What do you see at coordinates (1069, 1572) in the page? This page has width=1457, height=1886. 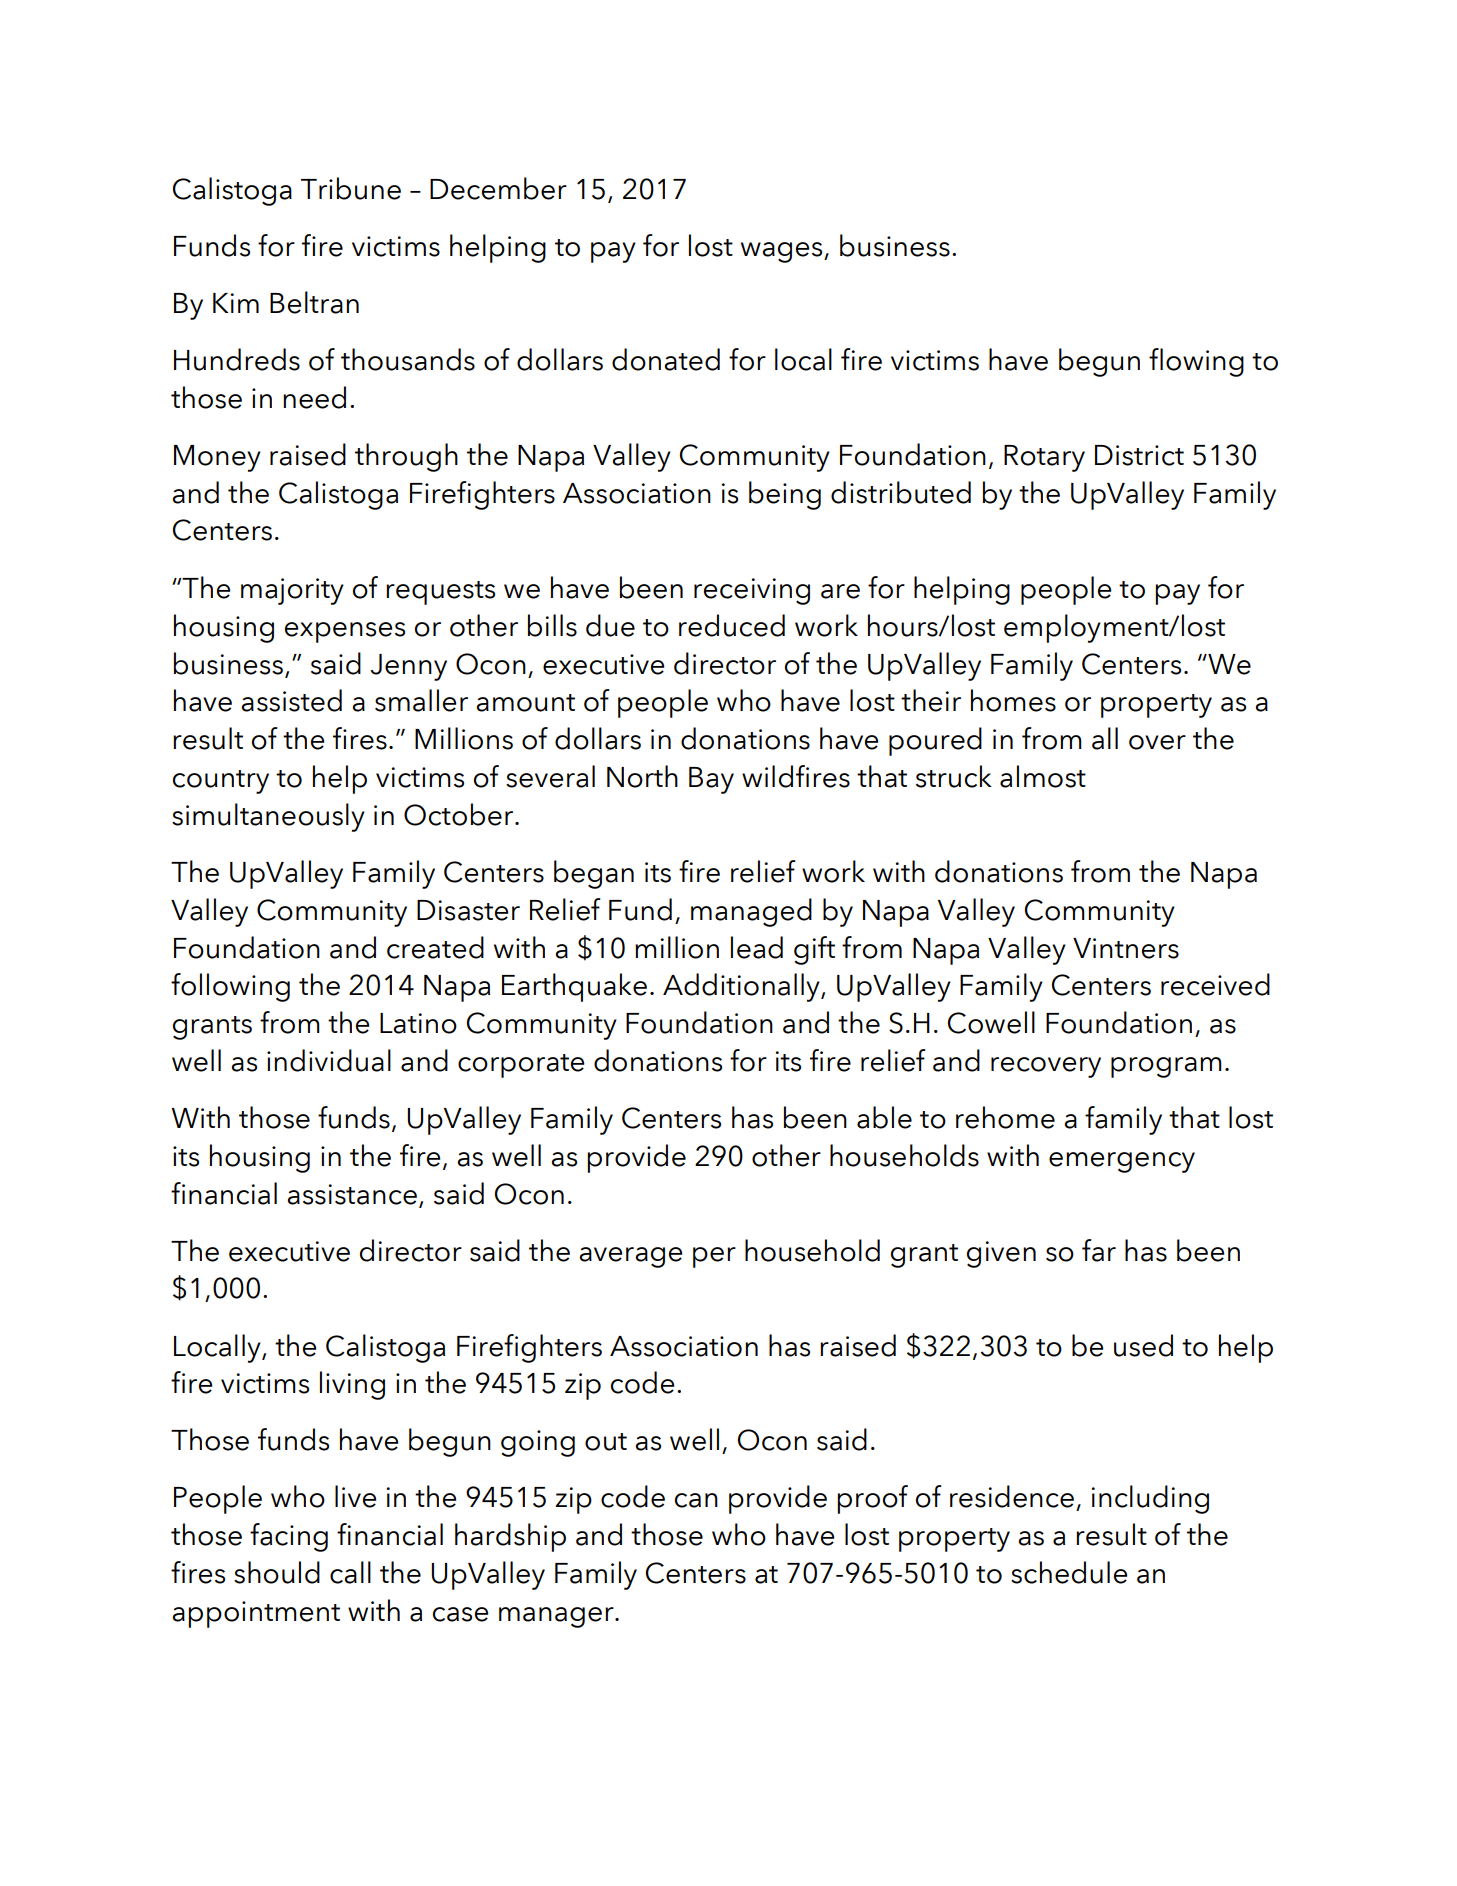 I see `schedule` at bounding box center [1069, 1572].
